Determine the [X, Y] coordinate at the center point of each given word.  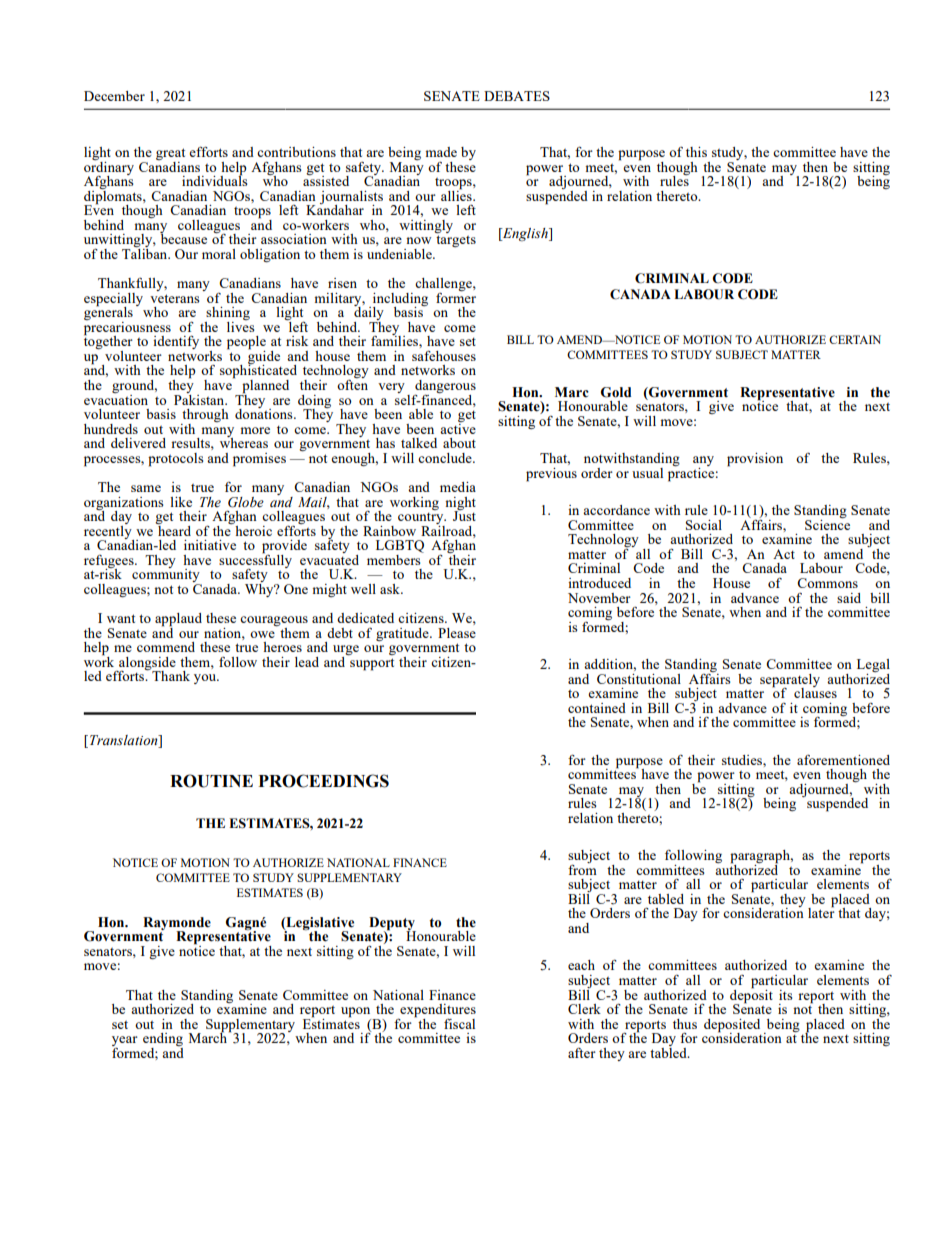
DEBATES [517, 96]
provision [755, 460]
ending [163, 1041]
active [458, 427]
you [206, 679]
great [170, 155]
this [696, 152]
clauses [815, 691]
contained [597, 708]
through [205, 417]
